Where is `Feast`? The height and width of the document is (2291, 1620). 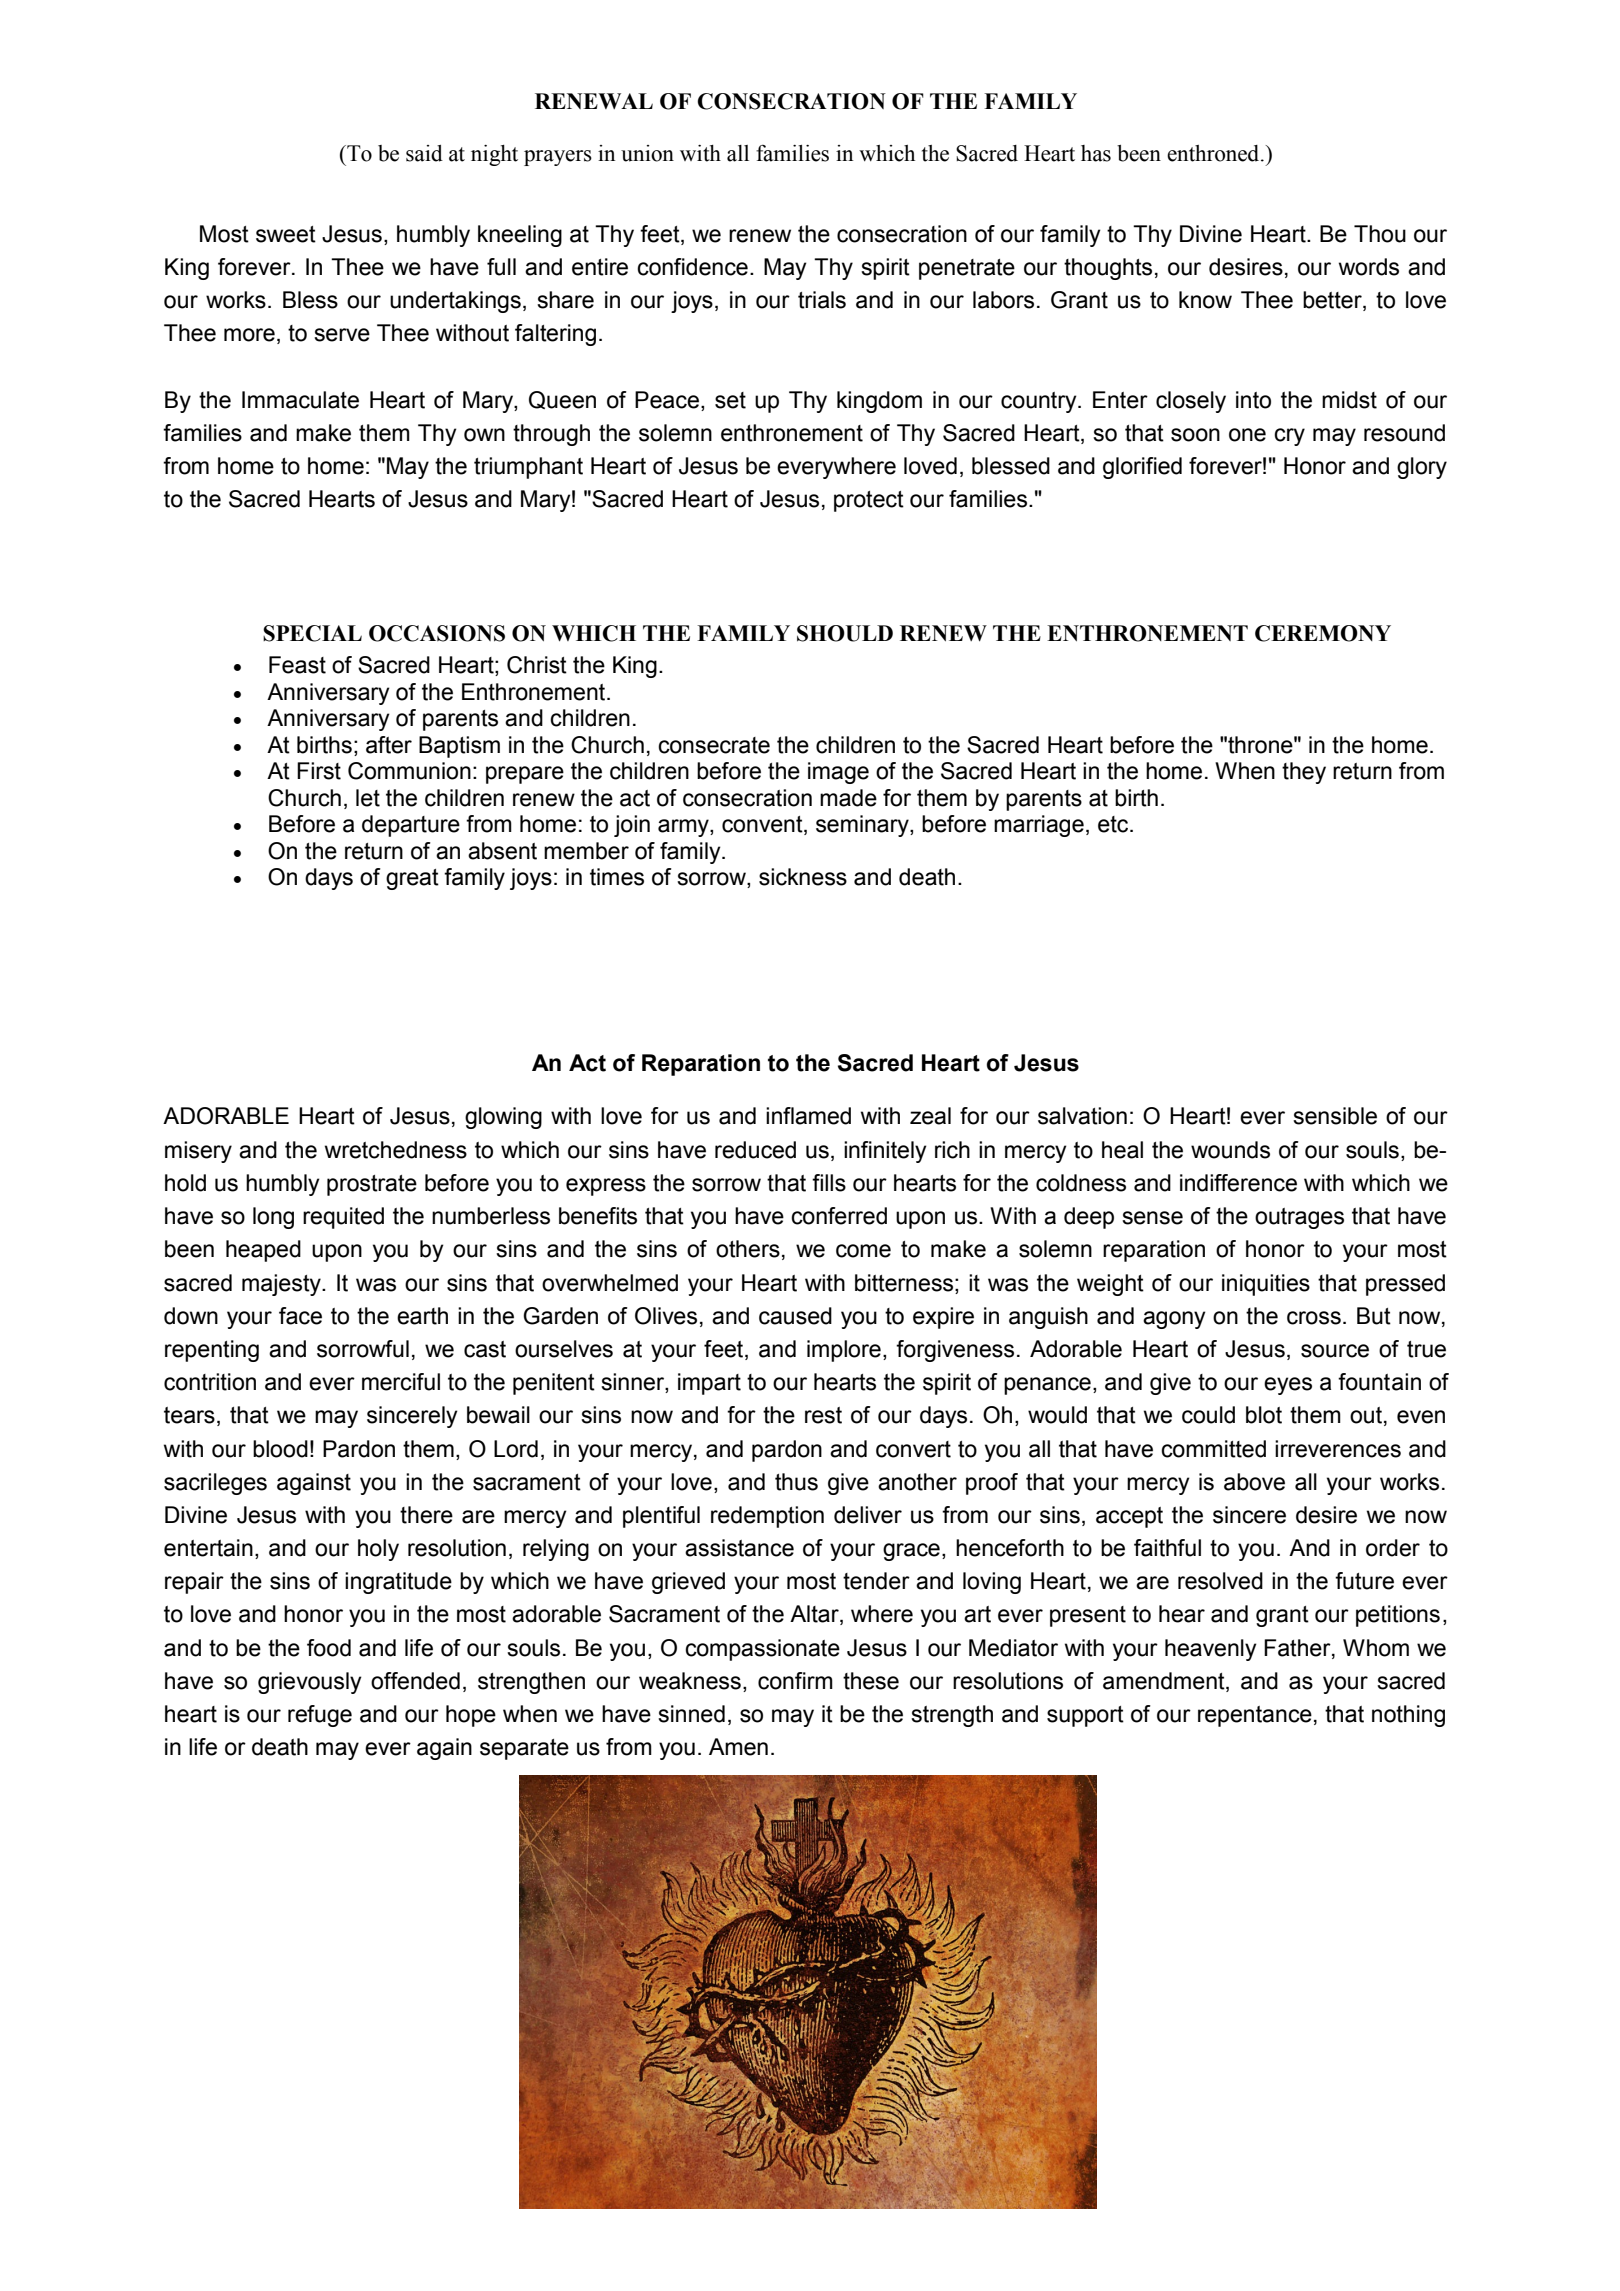
Feast is located at coordinates (297, 665).
